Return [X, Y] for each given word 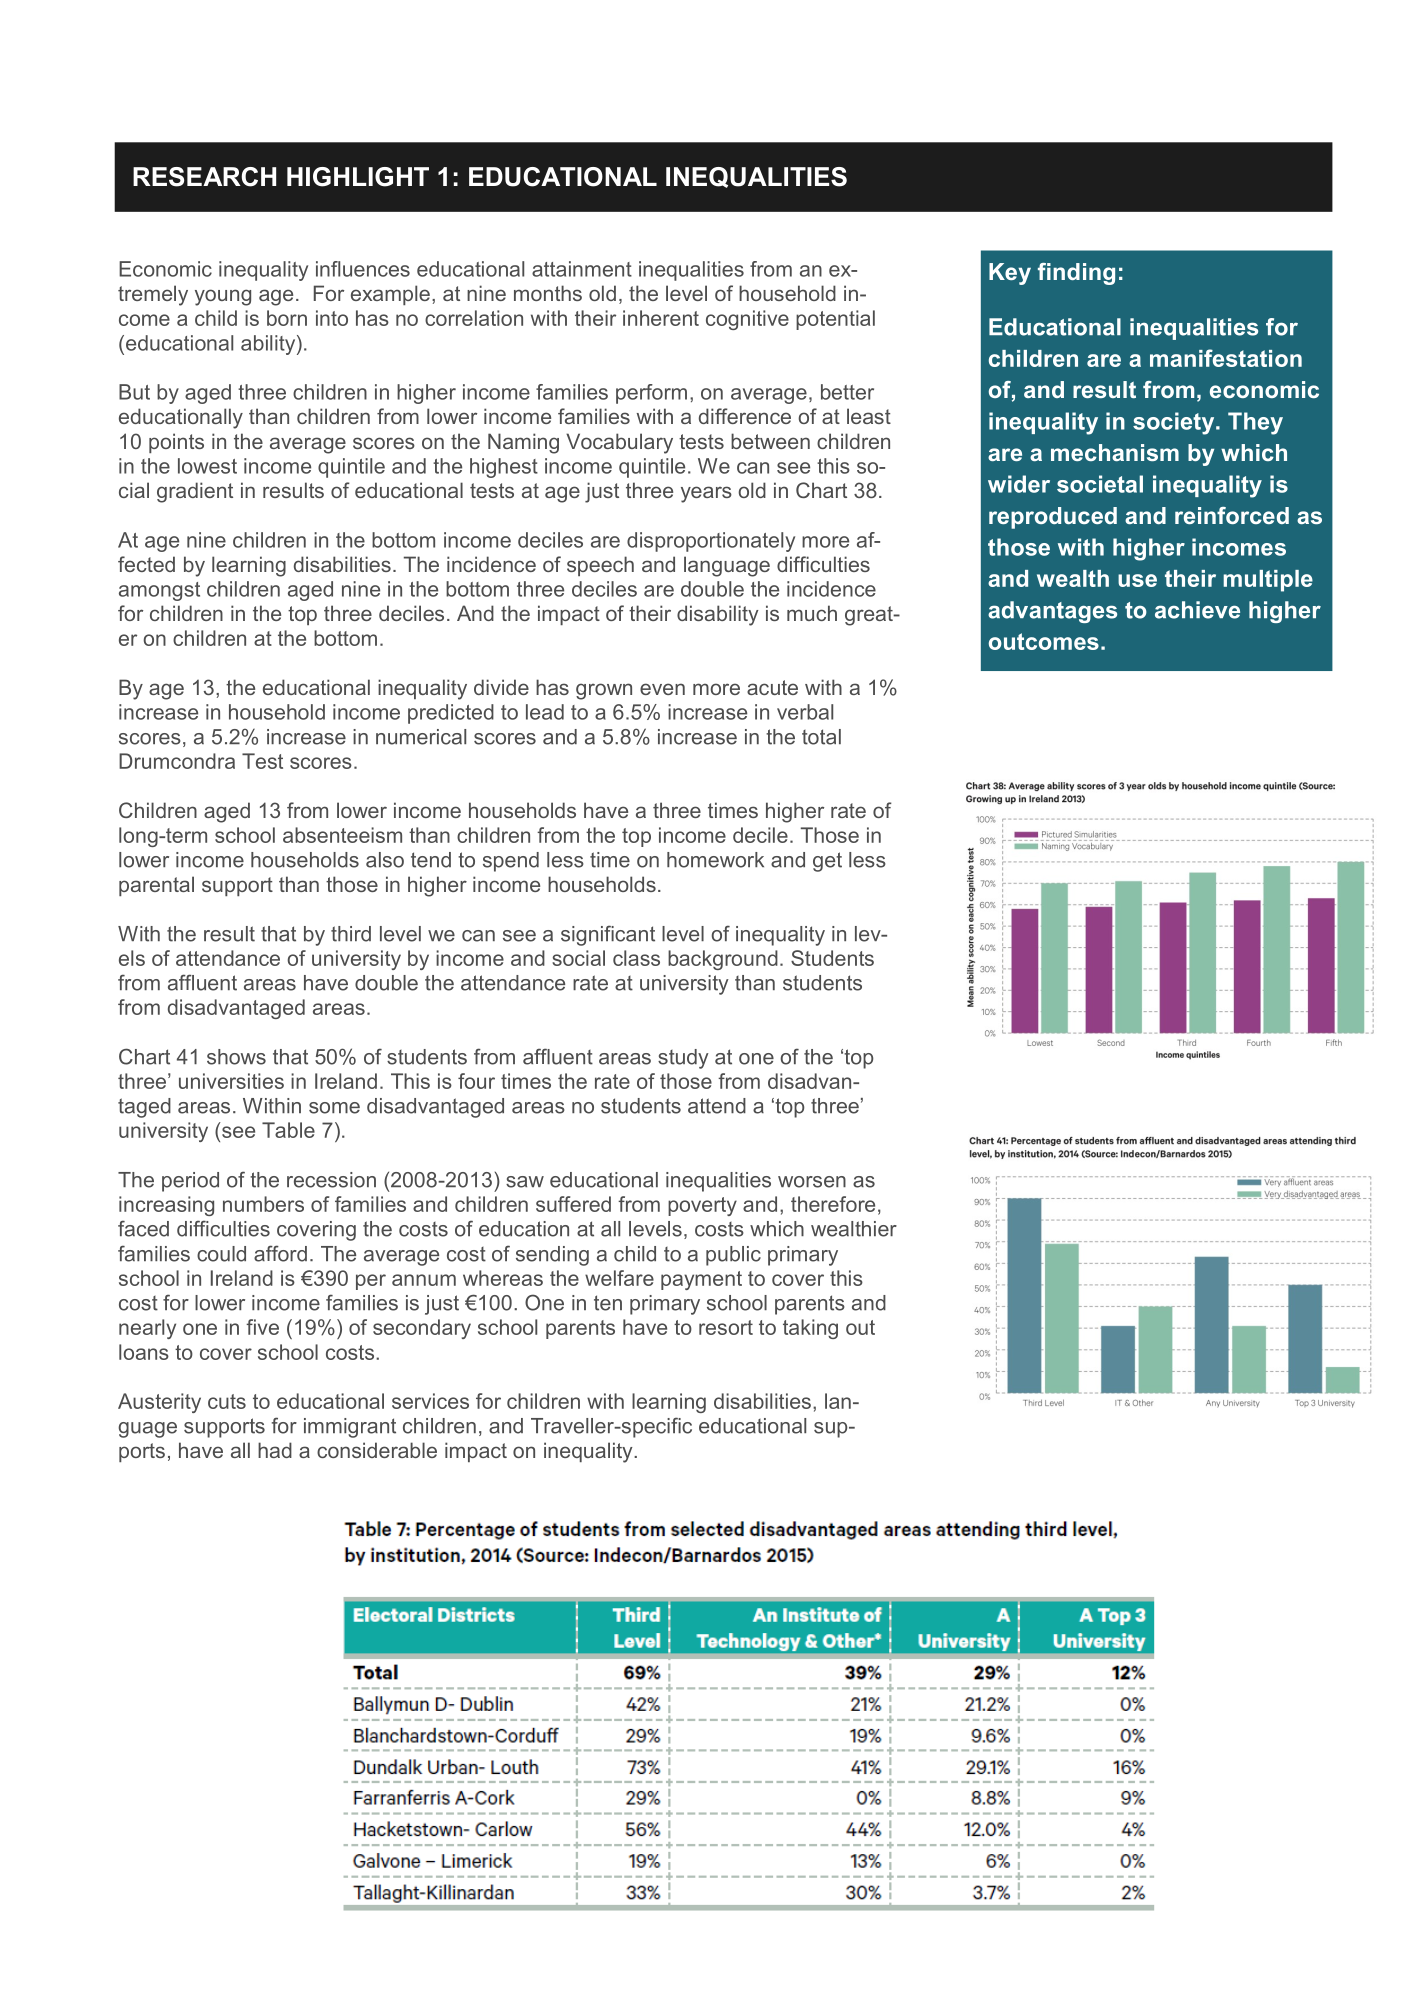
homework [715, 860]
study [683, 1059]
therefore [833, 1204]
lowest [207, 466]
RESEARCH [204, 177]
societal [1100, 484]
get [827, 862]
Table [288, 1130]
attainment [582, 269]
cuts [227, 1401]
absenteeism [342, 835]
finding [1076, 274]
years [706, 494]
